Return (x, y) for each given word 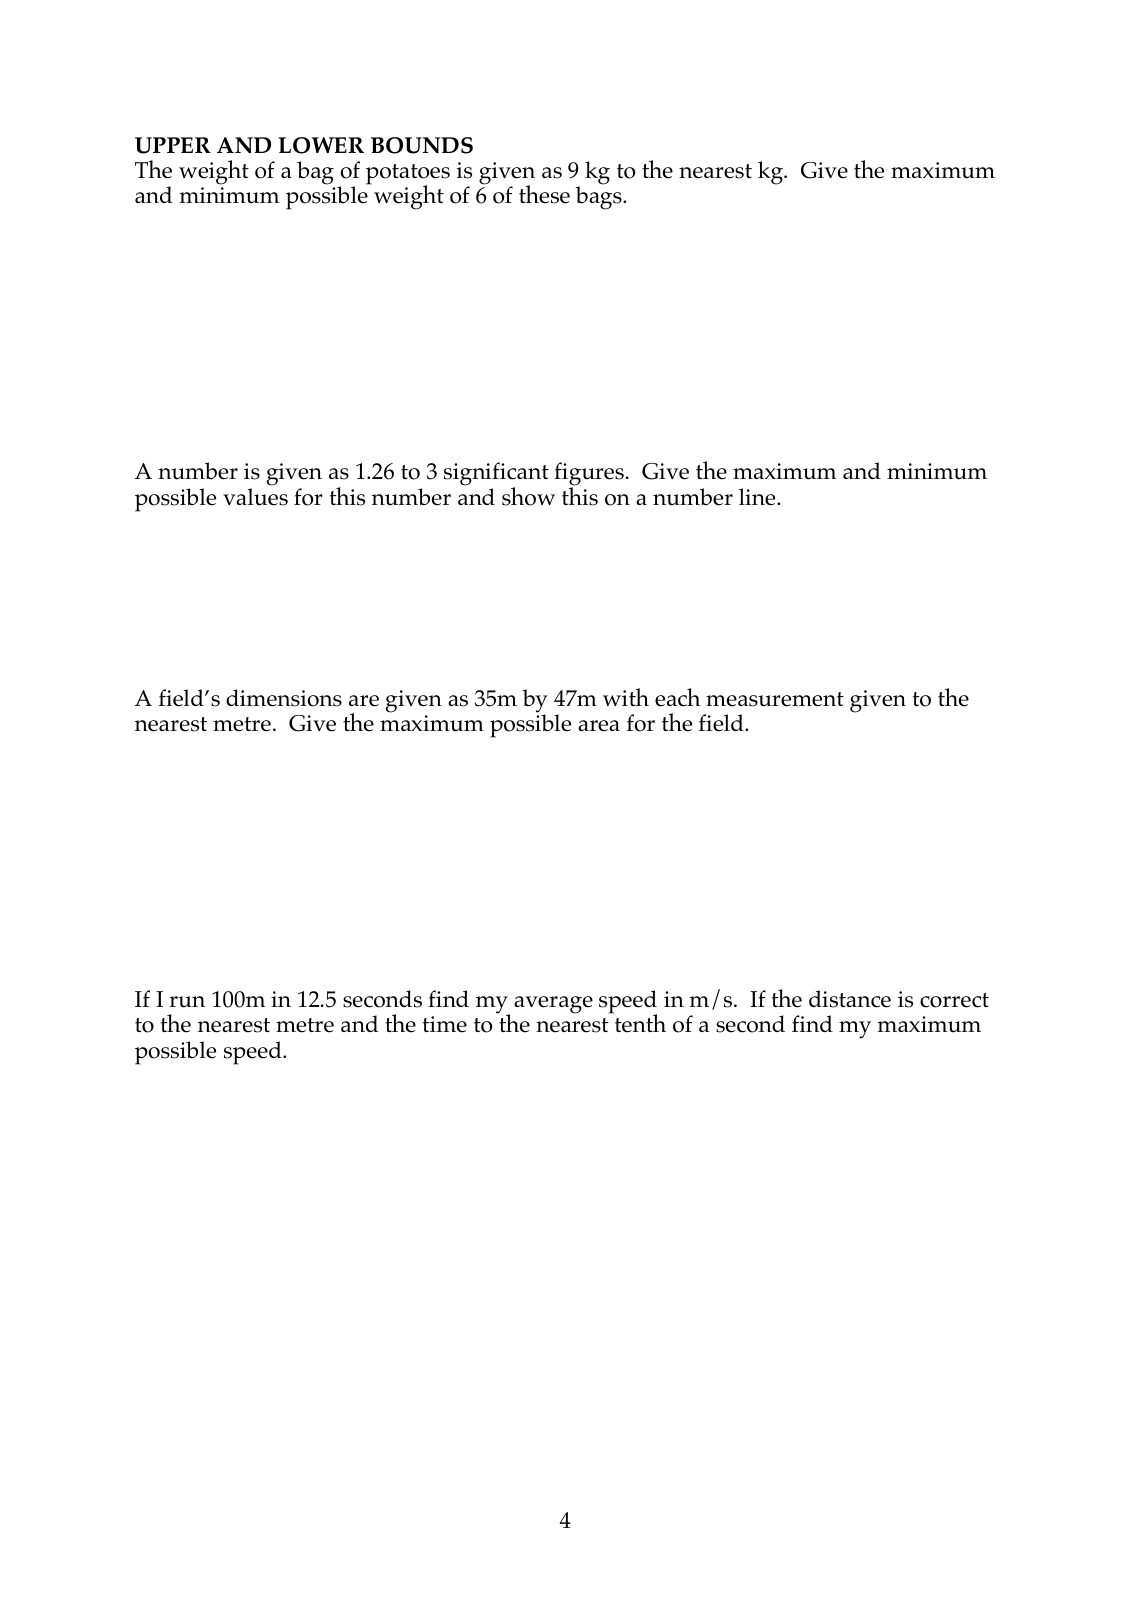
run (187, 1002)
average (553, 1005)
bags (600, 198)
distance (850, 999)
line (758, 497)
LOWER (321, 145)
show (528, 496)
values (255, 497)
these (544, 194)
